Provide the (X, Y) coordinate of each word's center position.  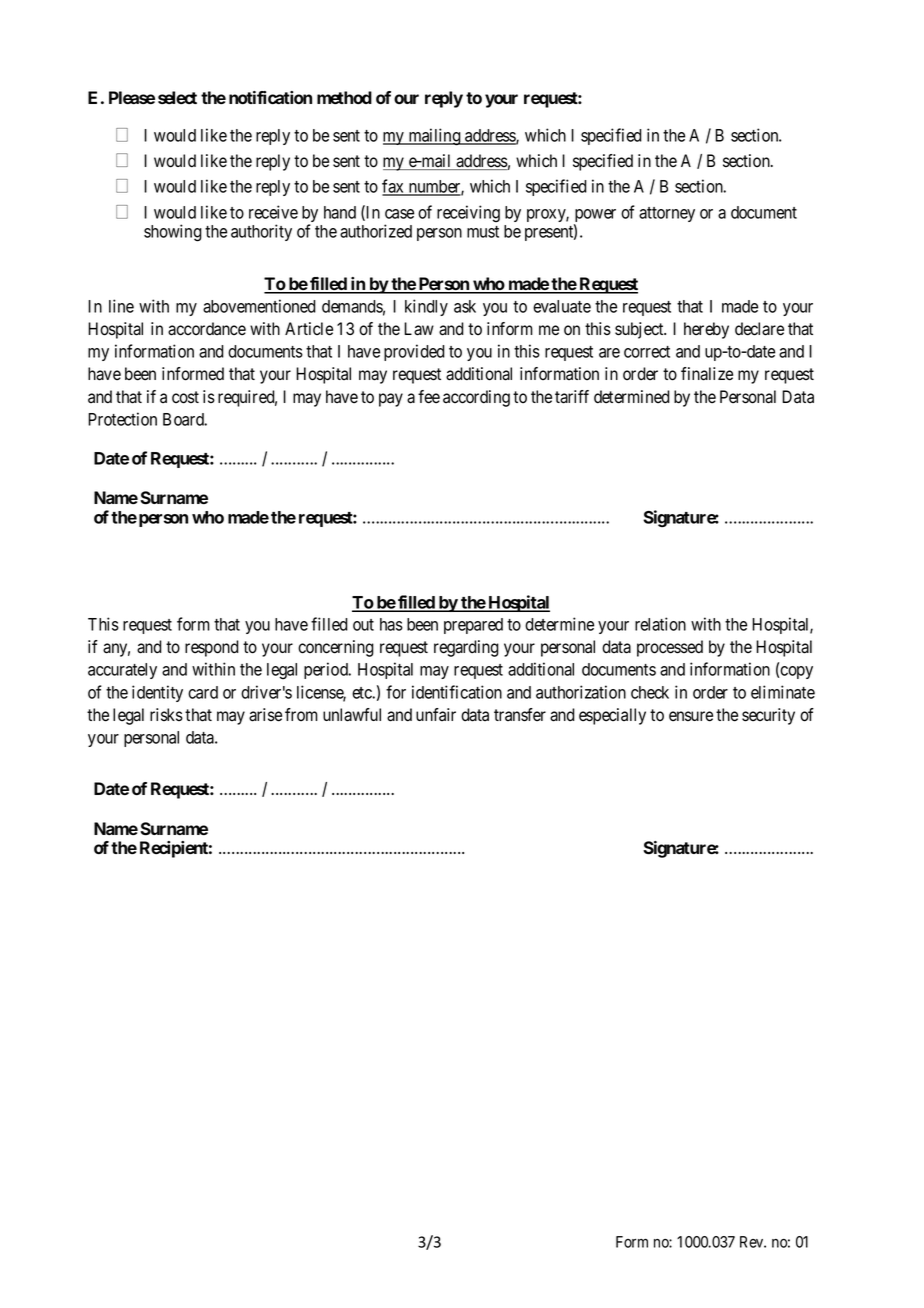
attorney (667, 214)
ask (465, 306)
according (476, 398)
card (203, 692)
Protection (122, 419)
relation (660, 624)
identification (457, 692)
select (177, 97)
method (344, 97)
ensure (691, 716)
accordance (207, 329)
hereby (706, 330)
